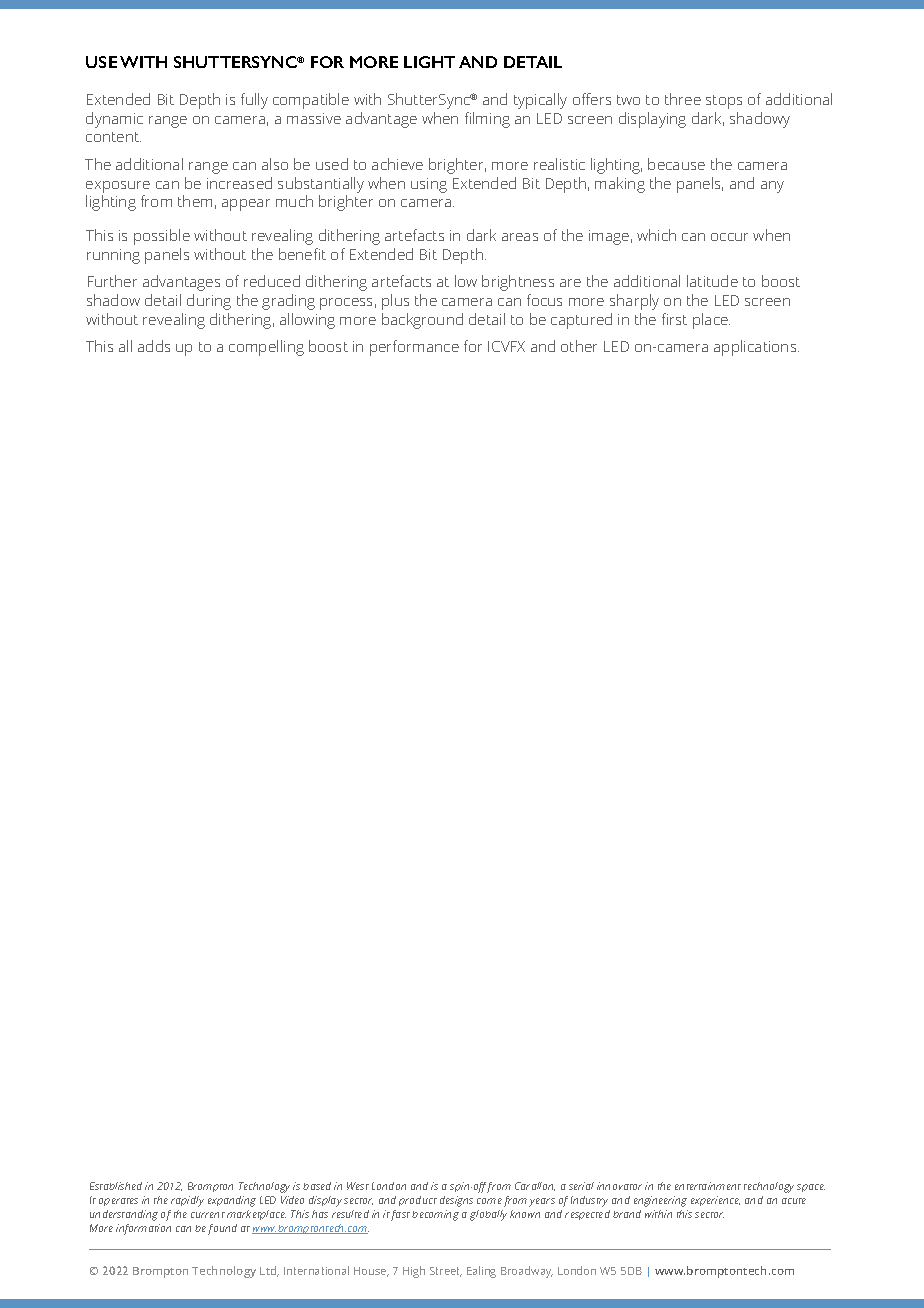  I want to click on adds, so click(154, 346).
